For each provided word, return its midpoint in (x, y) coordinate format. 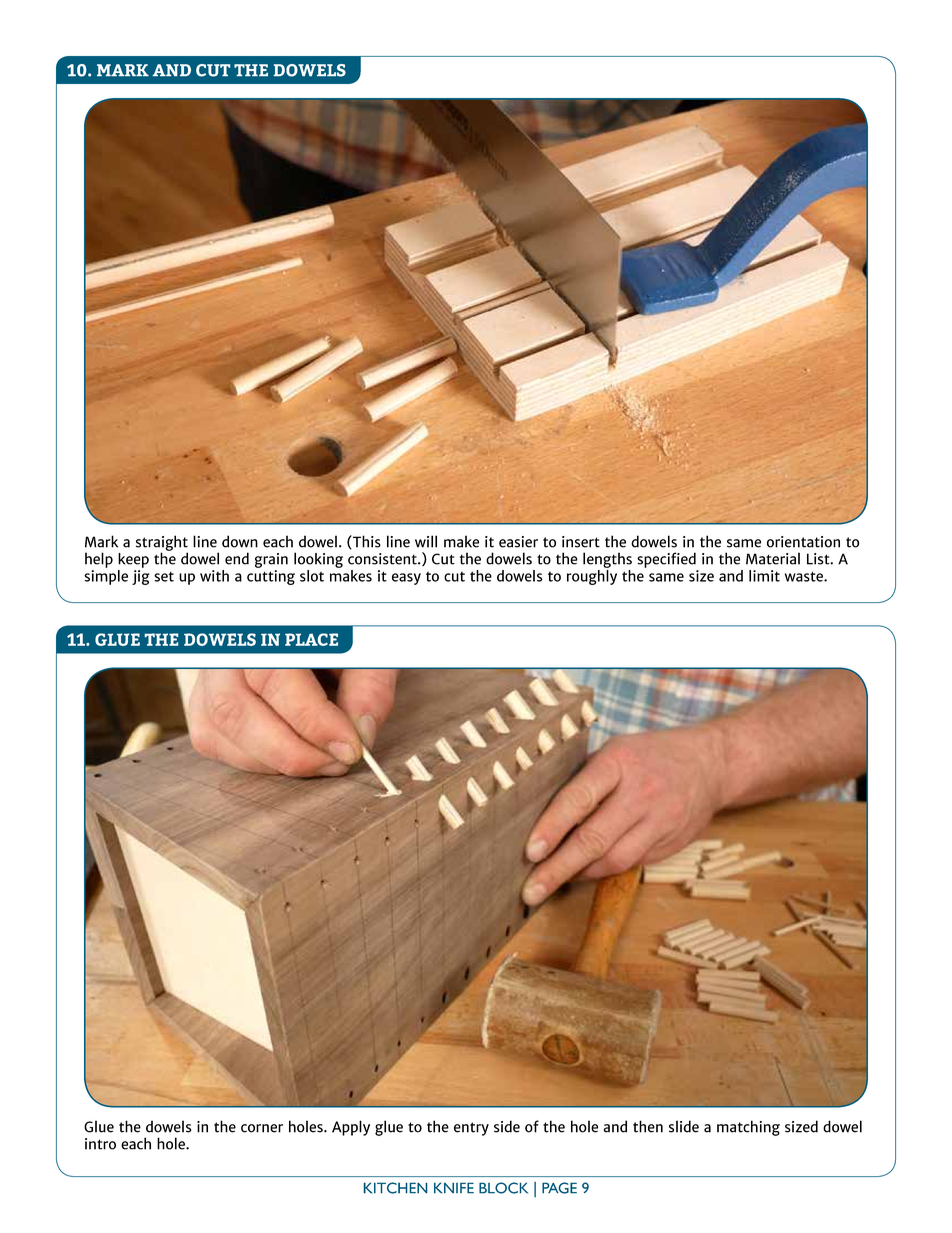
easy (406, 579)
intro (100, 1144)
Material (773, 558)
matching (748, 1128)
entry (471, 1129)
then (648, 1126)
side (507, 1126)
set (164, 577)
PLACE (311, 639)
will (426, 541)
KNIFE (454, 1188)
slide (684, 1126)
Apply (351, 1128)
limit (764, 576)
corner (262, 1128)
